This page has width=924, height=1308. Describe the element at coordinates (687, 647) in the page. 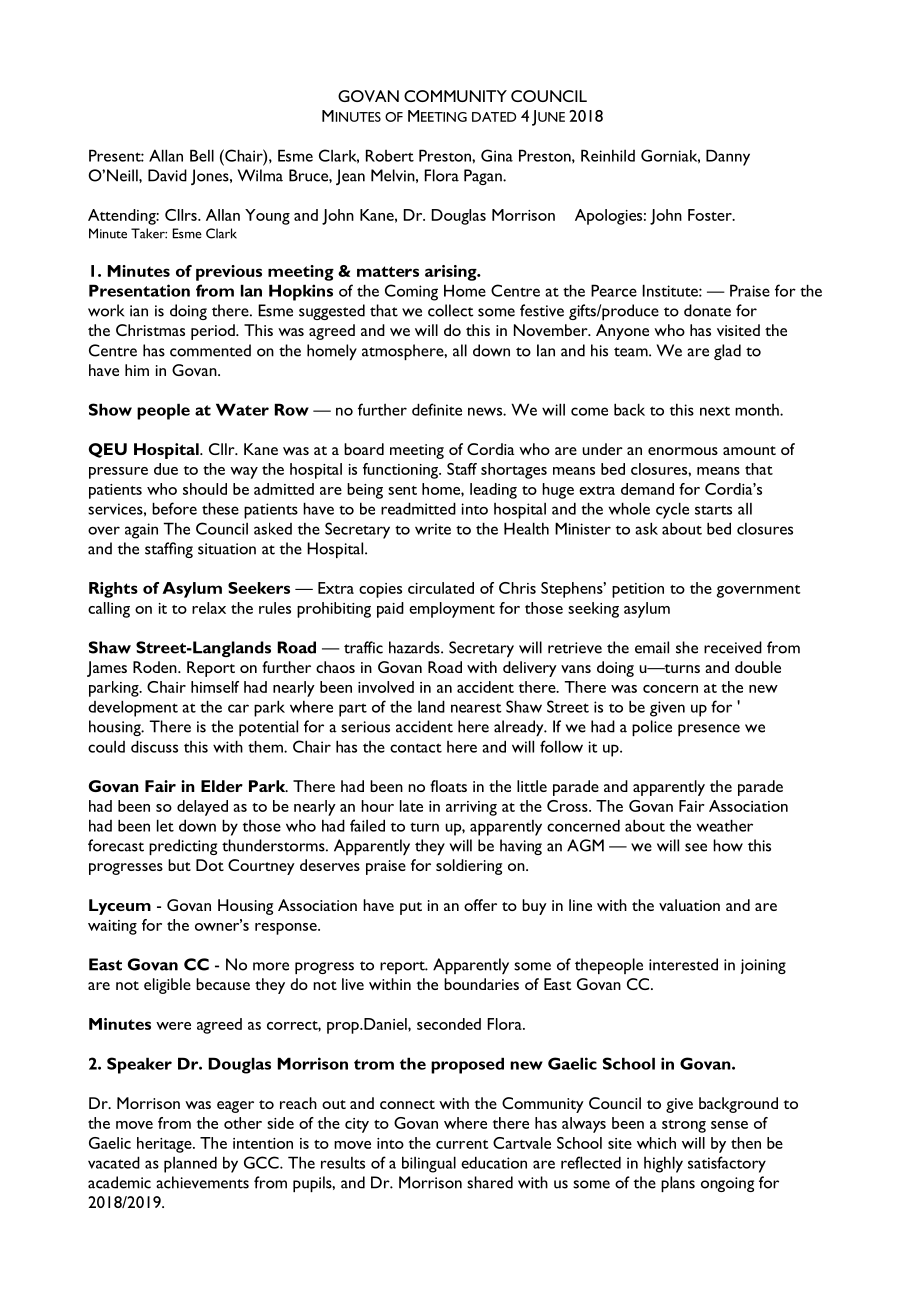

I see `she` at that location.
